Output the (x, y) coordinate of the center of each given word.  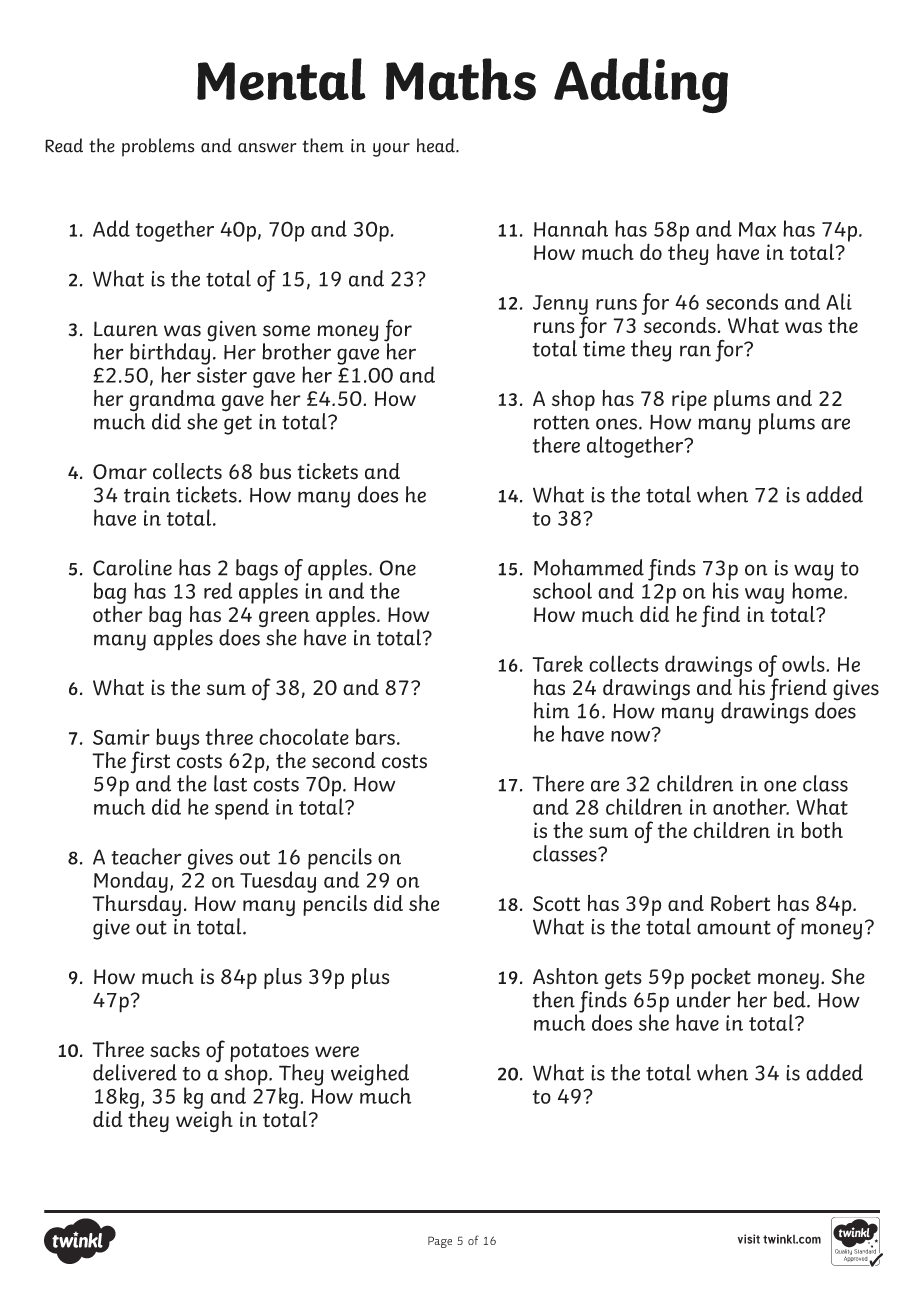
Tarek (558, 663)
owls (804, 663)
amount (734, 928)
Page (440, 1242)
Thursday (136, 904)
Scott (556, 903)
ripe (689, 400)
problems (158, 147)
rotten (562, 422)
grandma (172, 402)
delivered (135, 1072)
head (437, 145)
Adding (641, 85)
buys (178, 739)
